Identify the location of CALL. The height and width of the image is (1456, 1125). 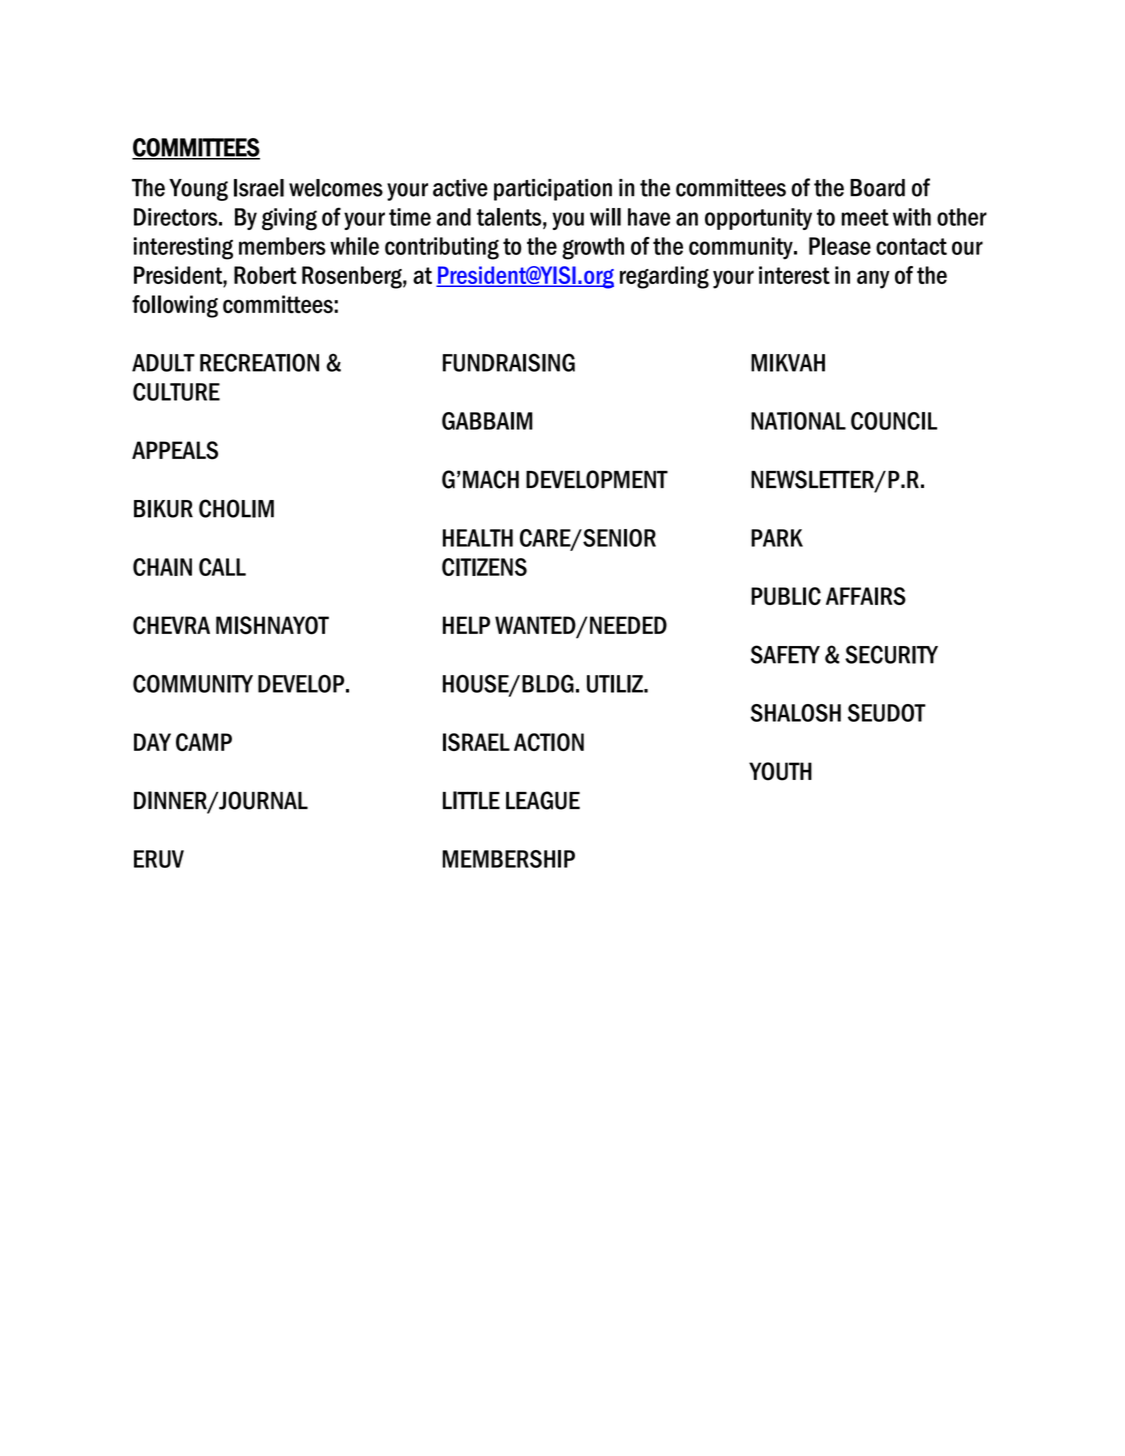
(222, 567).
